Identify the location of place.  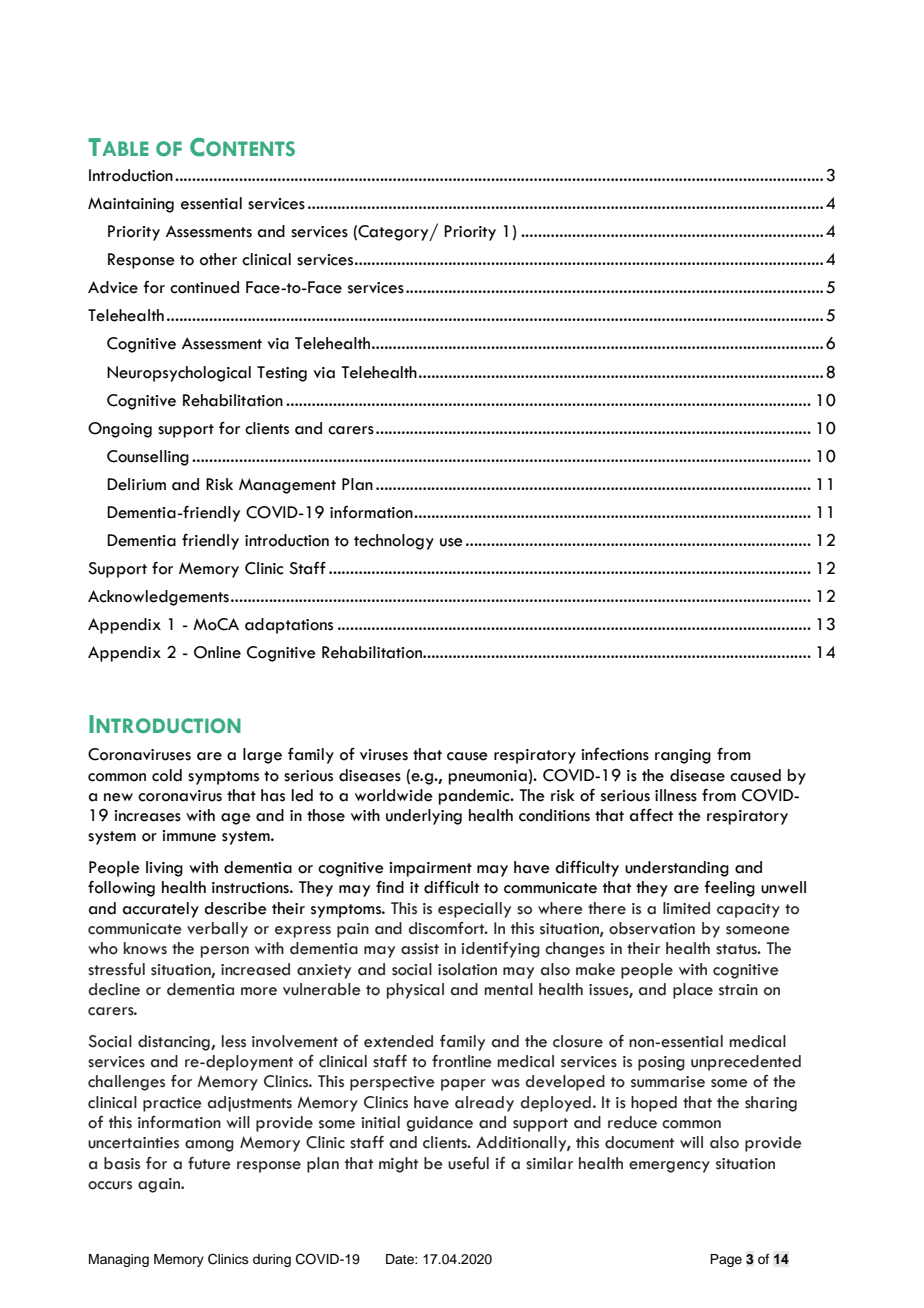
(693, 991).
